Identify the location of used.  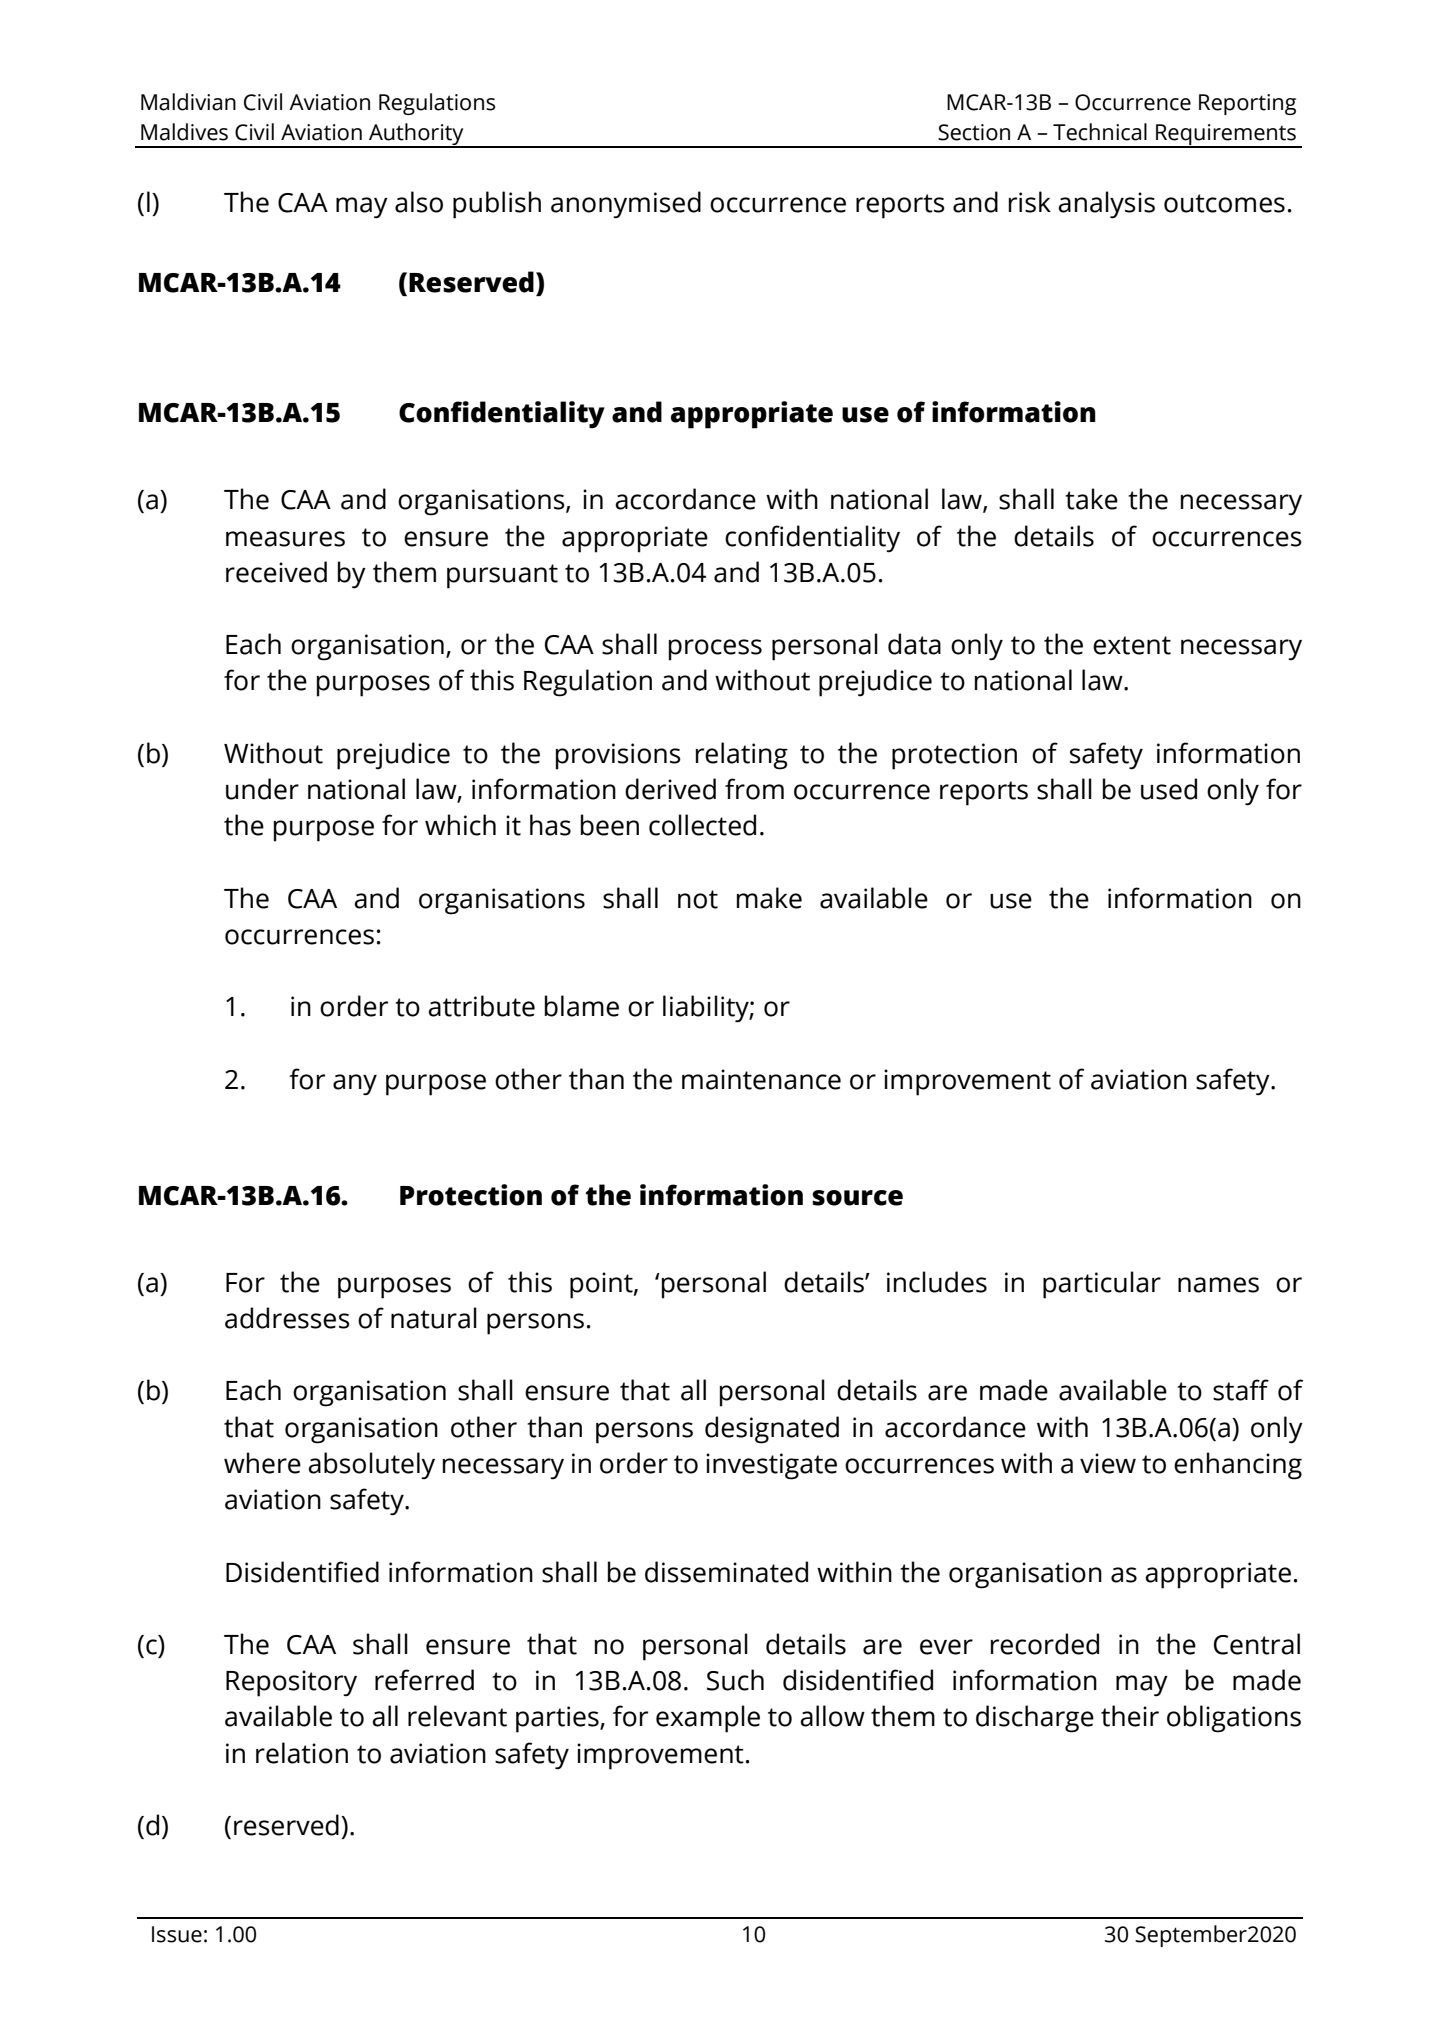
(1169, 789).
